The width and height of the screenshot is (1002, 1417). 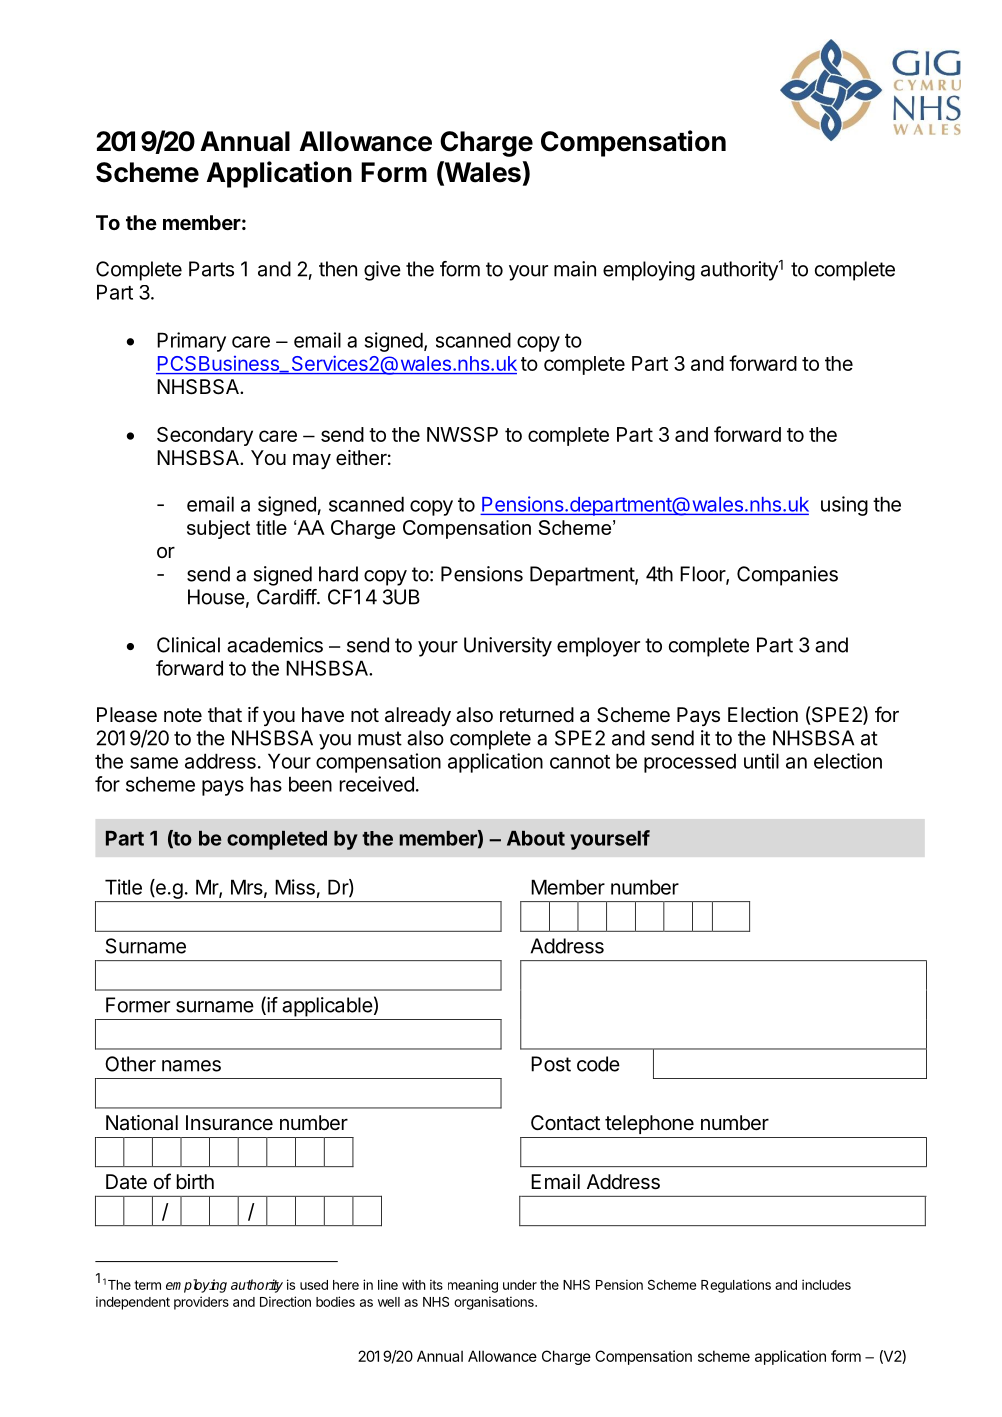 I want to click on providers, so click(x=201, y=1303).
